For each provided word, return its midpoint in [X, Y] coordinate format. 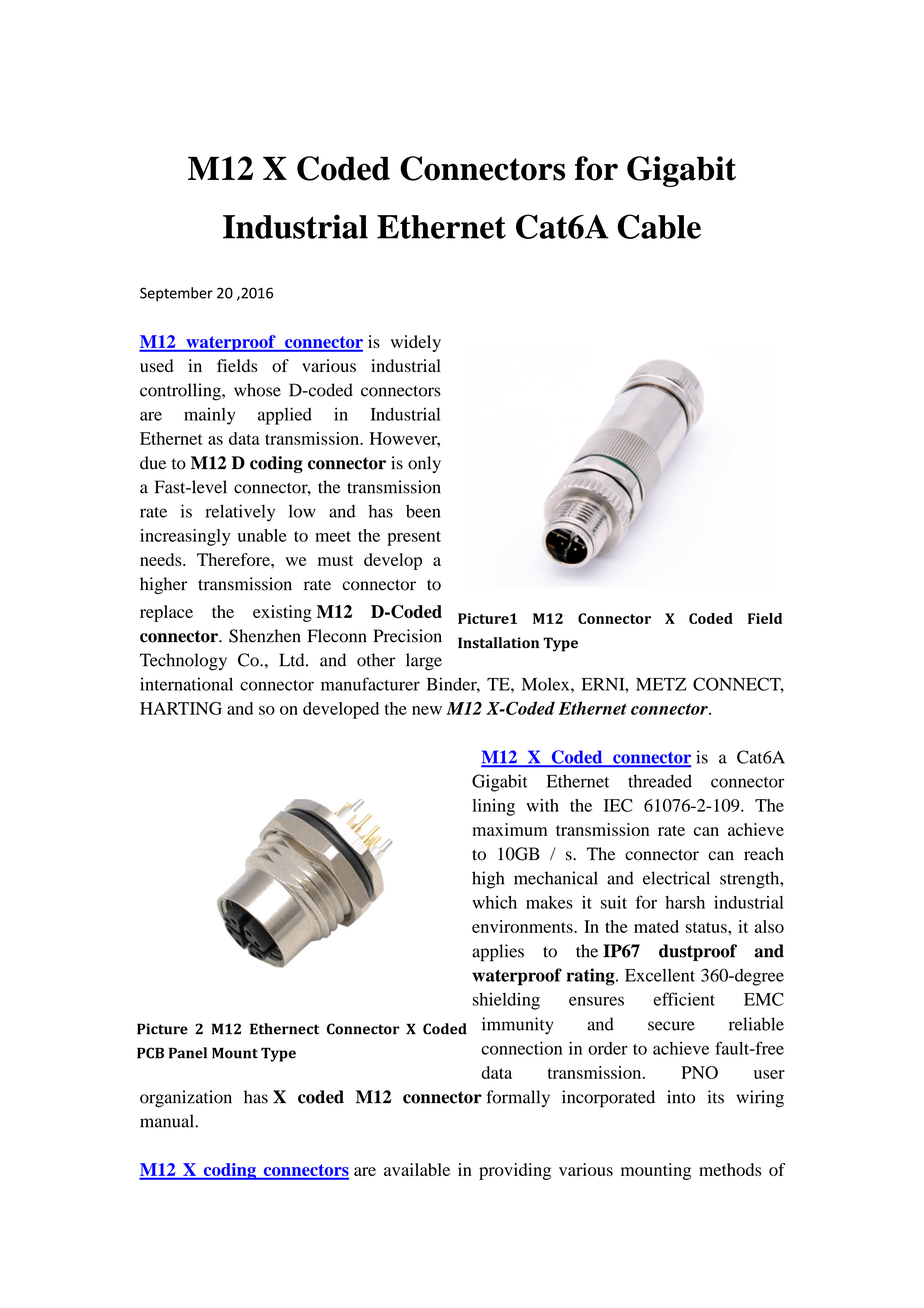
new [427, 710]
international [186, 684]
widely [416, 343]
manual [168, 1121]
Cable [659, 226]
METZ [661, 684]
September [176, 294]
